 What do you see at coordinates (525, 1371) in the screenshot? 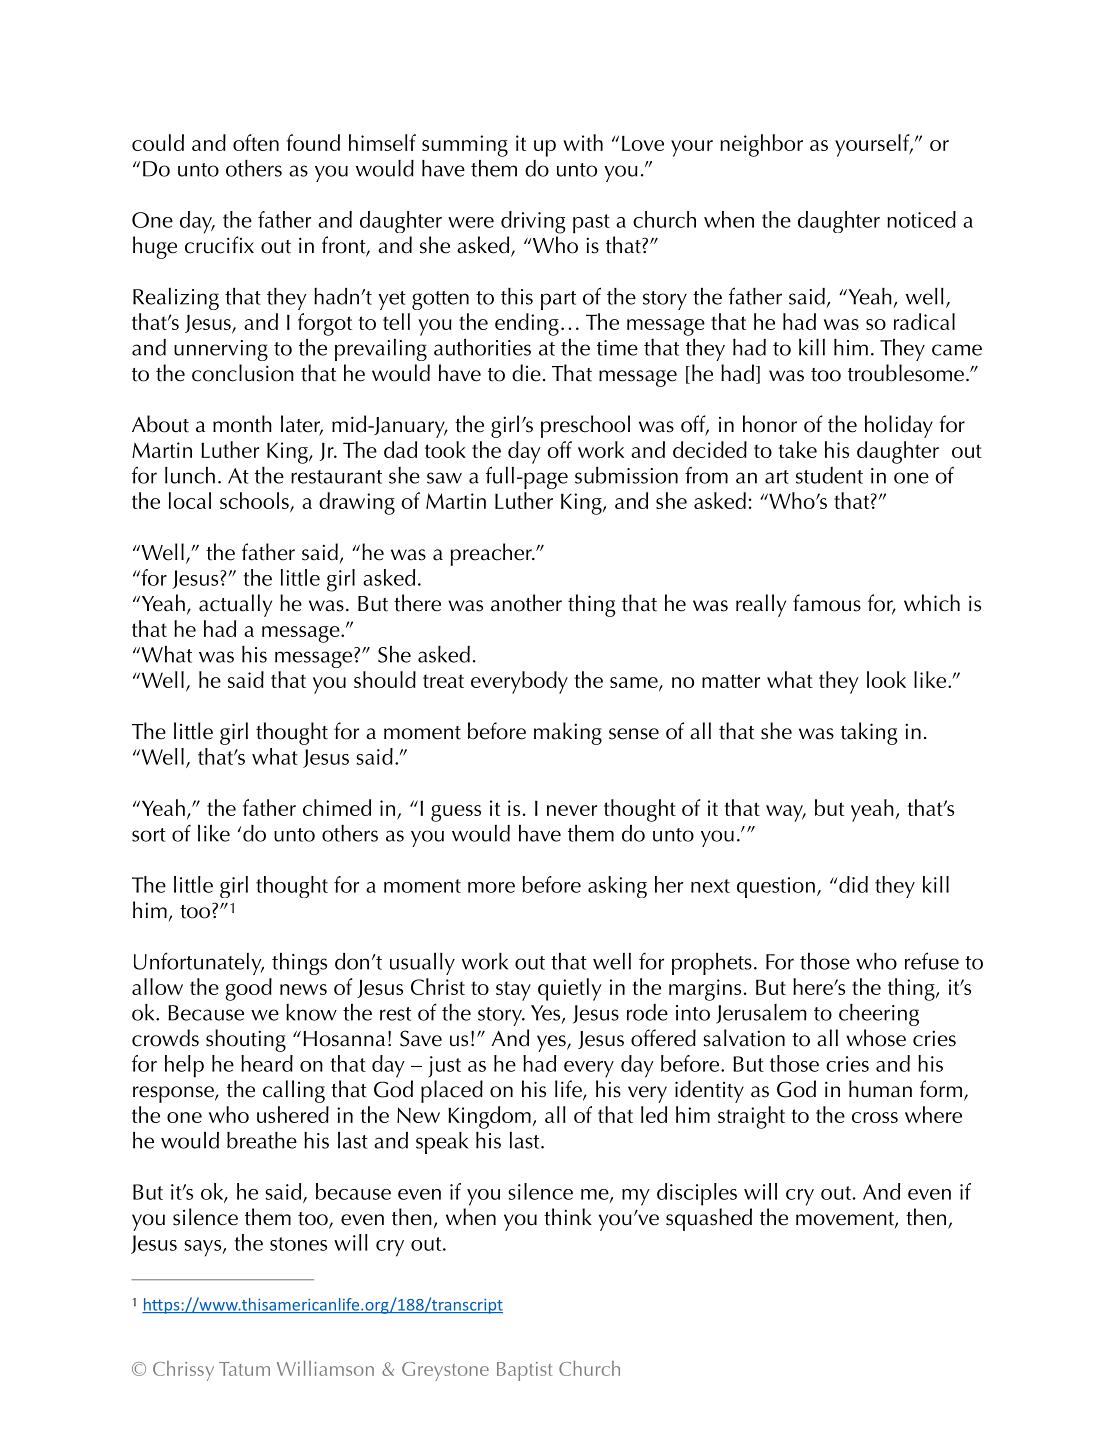
I see `Baptist` at bounding box center [525, 1371].
